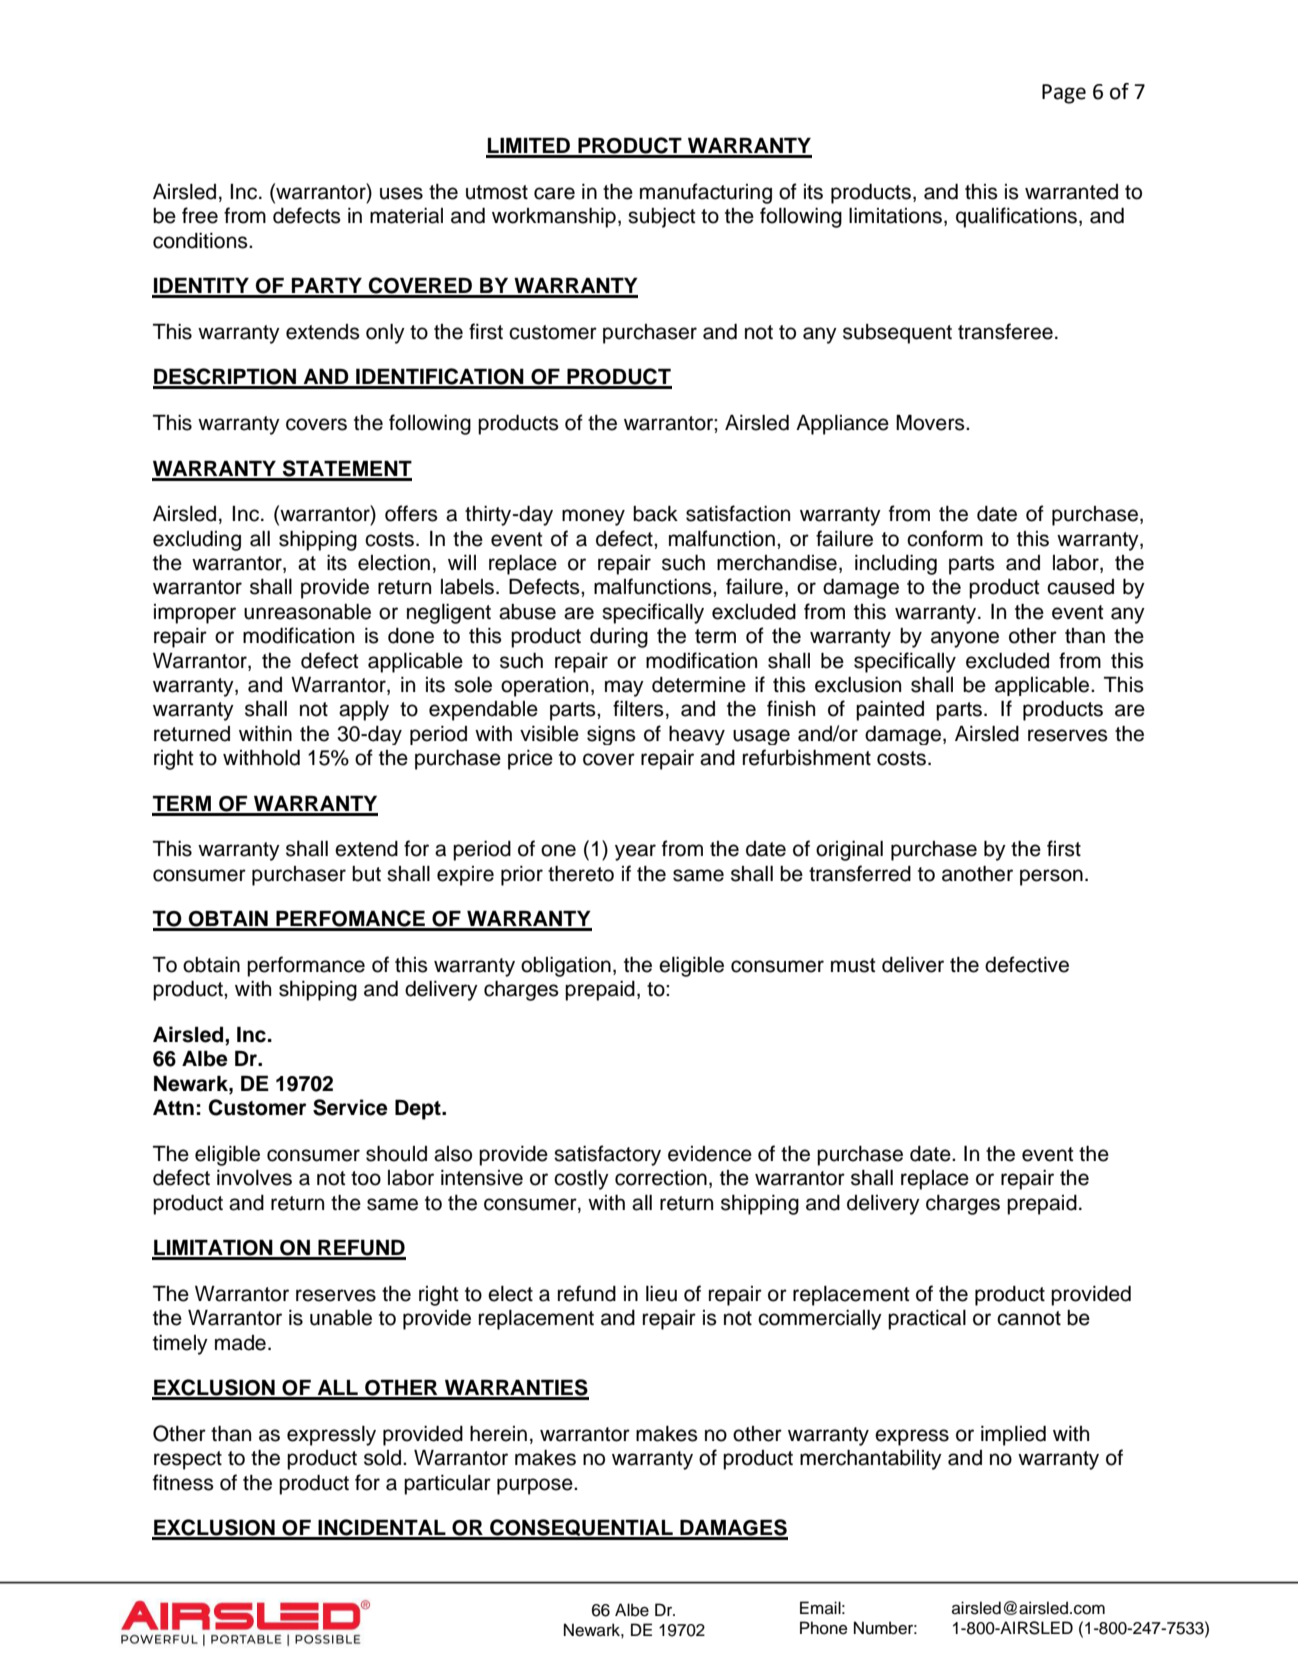 The height and width of the page is (1680, 1298). I want to click on person, so click(1051, 877).
